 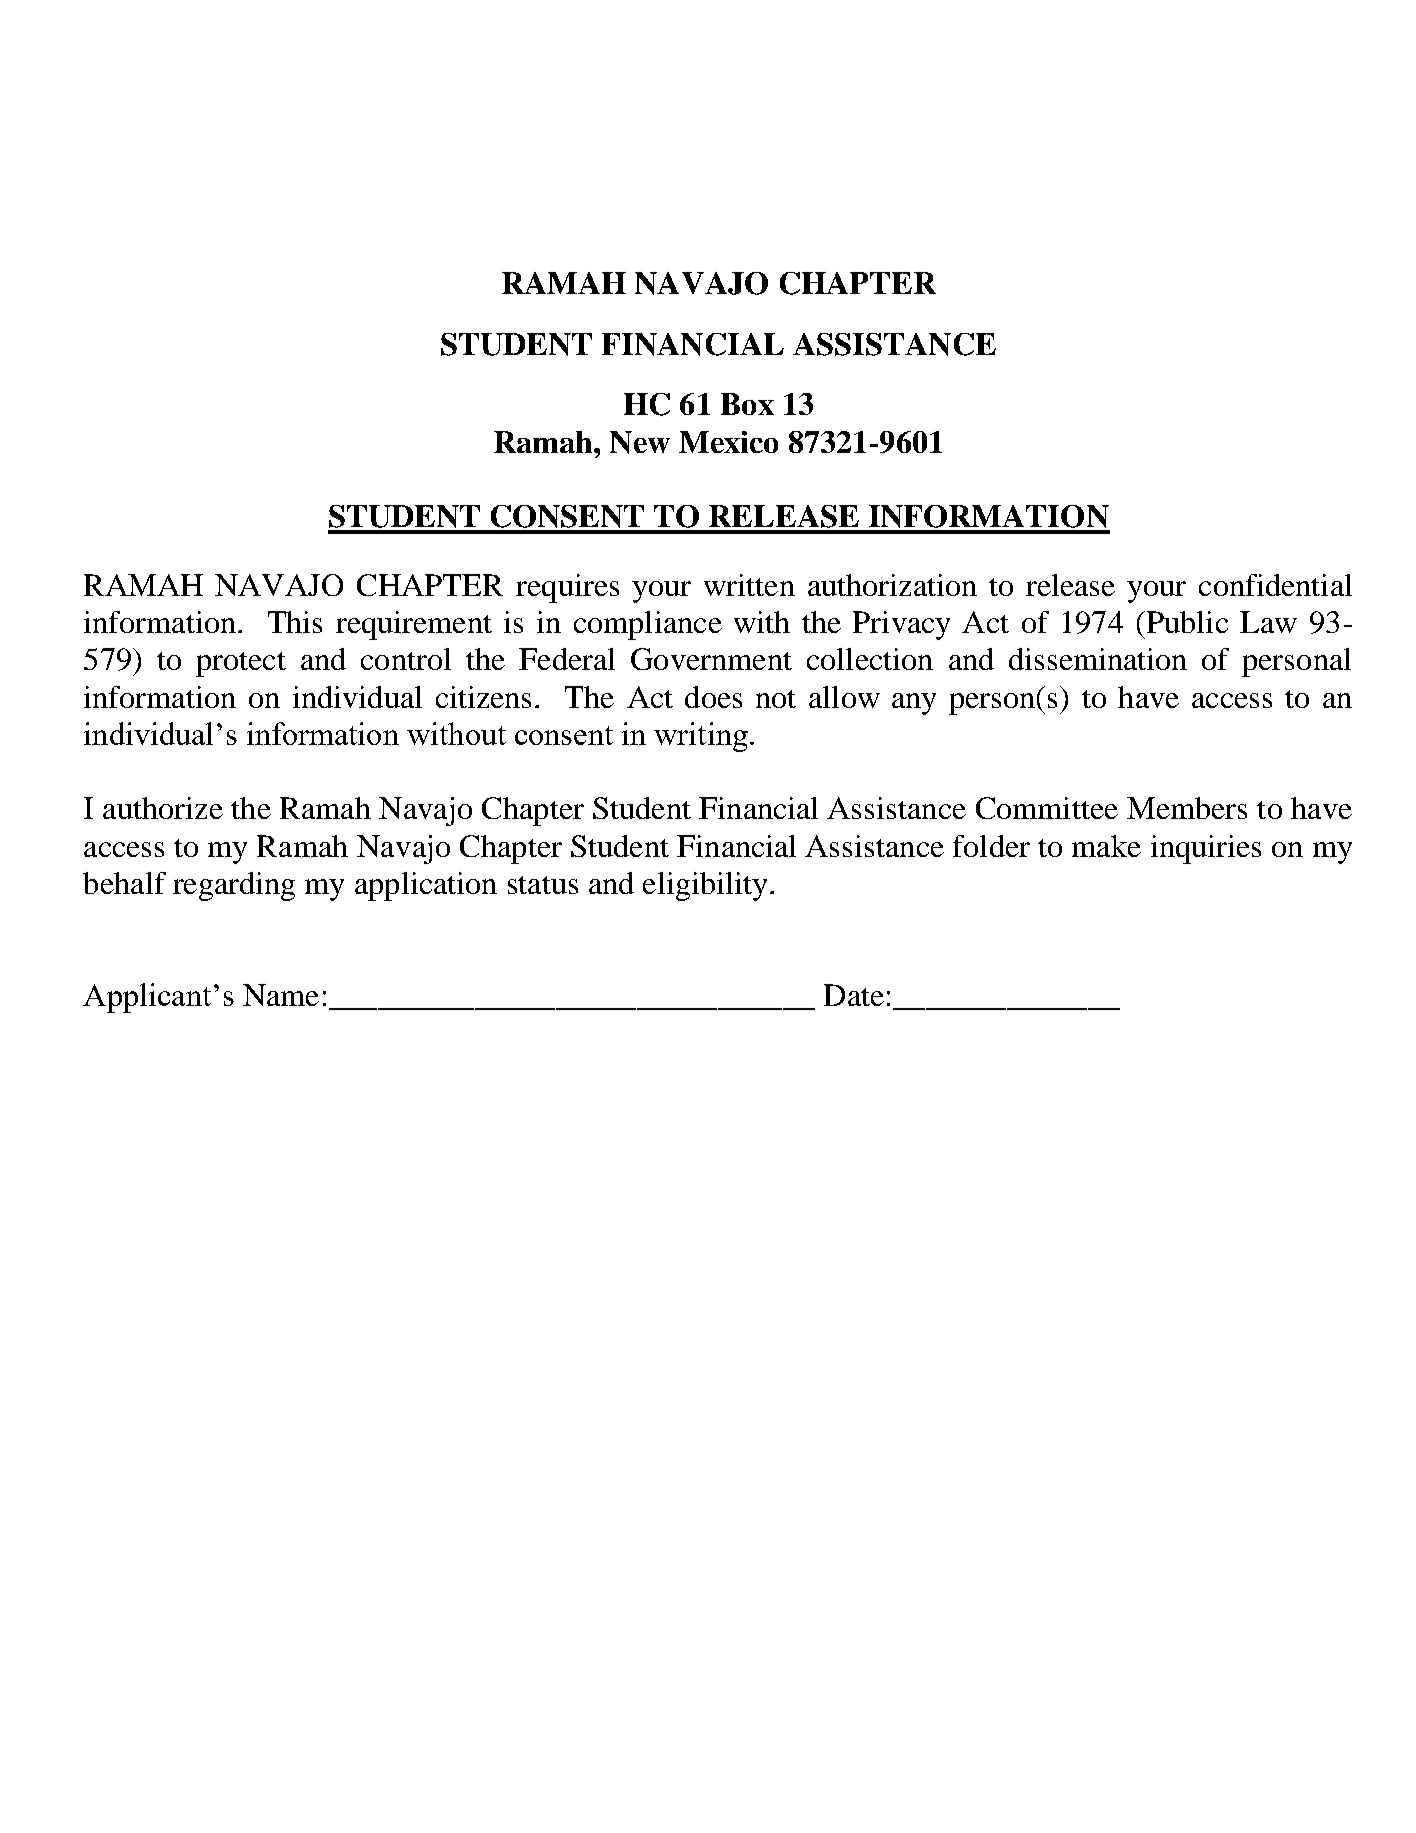 I want to click on Government, so click(x=711, y=659).
